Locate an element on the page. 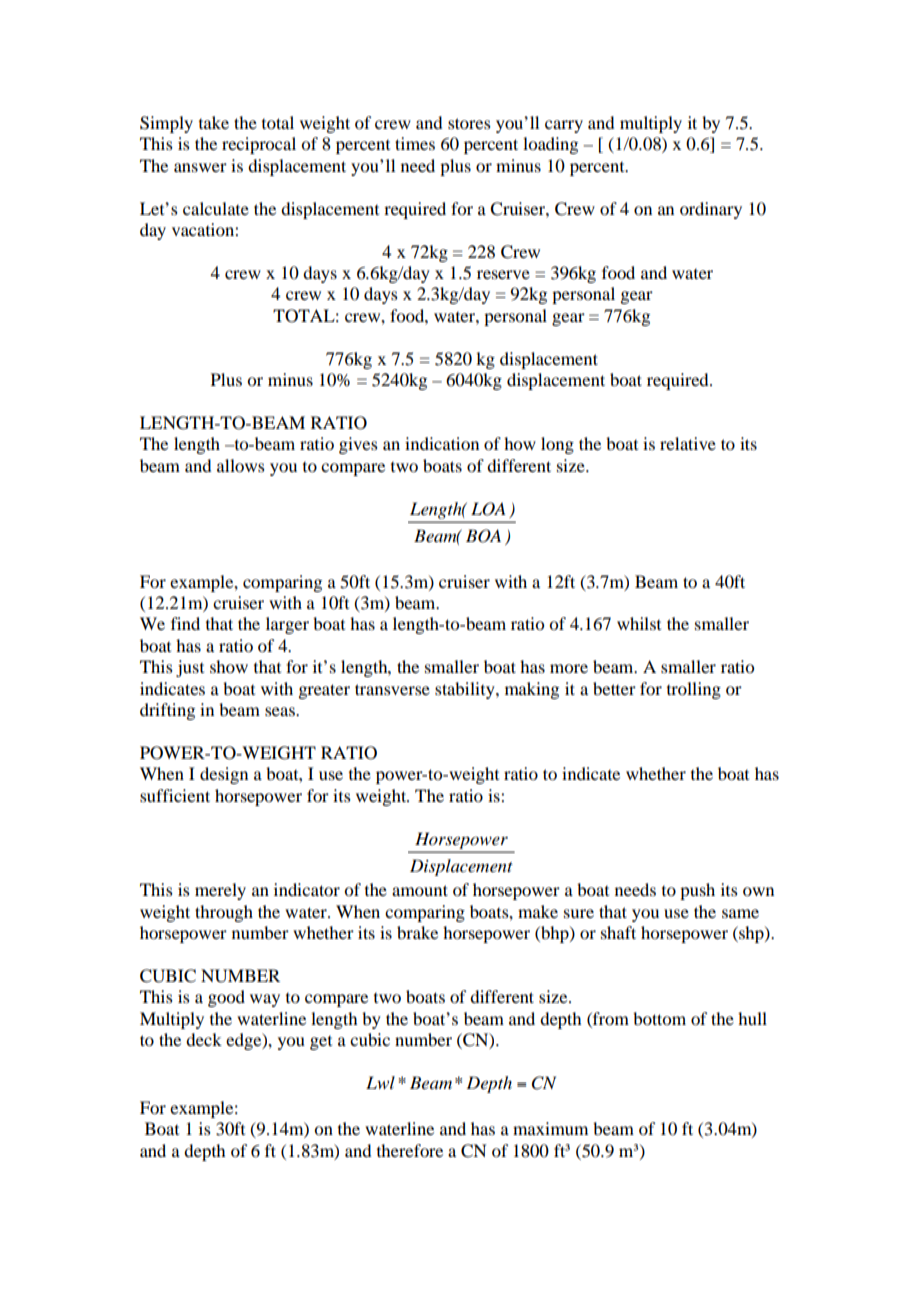  indication is located at coordinates (442, 443).
